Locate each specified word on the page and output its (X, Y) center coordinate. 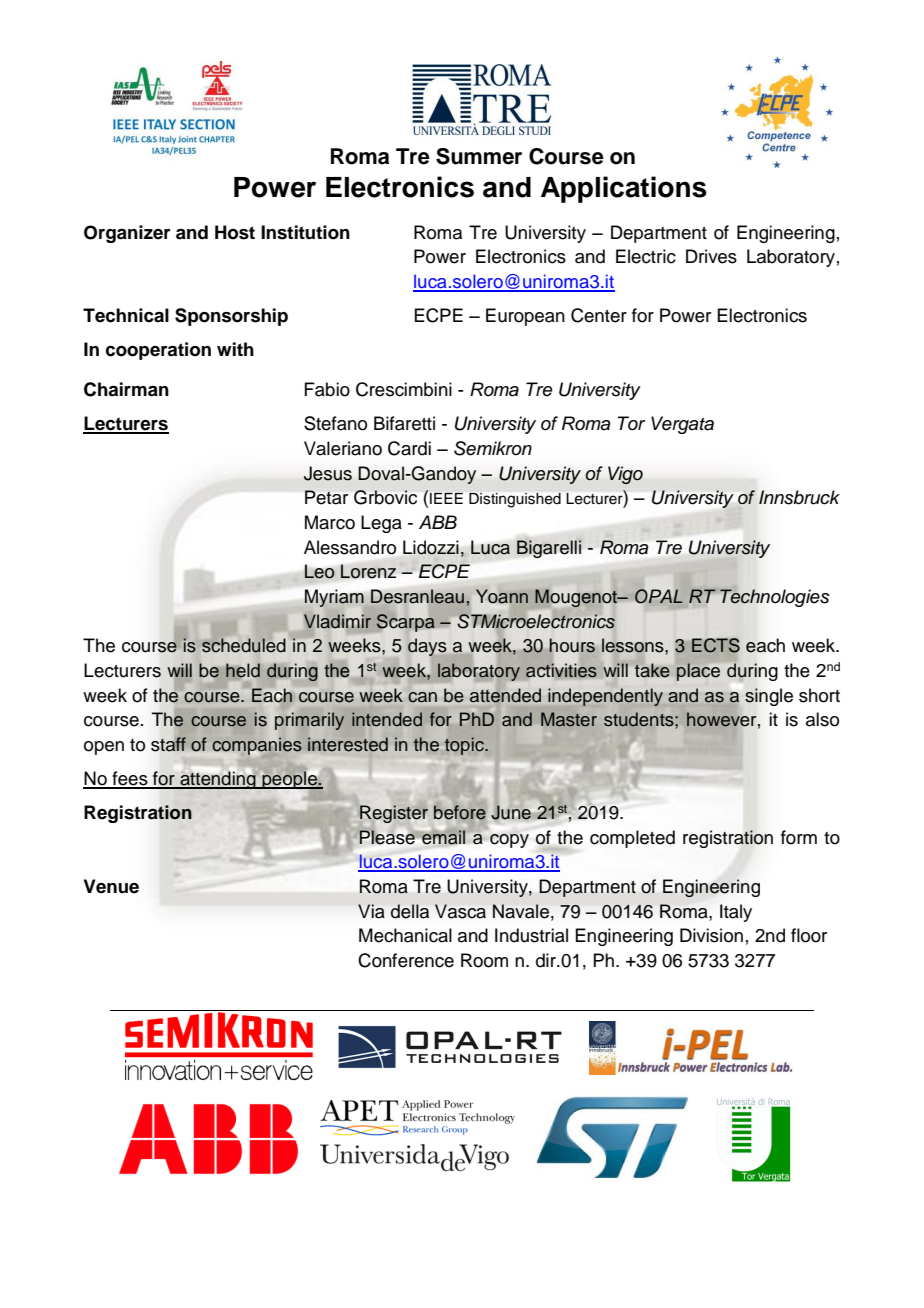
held (243, 670)
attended (505, 695)
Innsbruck (799, 497)
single (769, 697)
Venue (111, 886)
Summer (479, 156)
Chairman (126, 389)
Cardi (409, 448)
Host (235, 232)
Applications (624, 189)
